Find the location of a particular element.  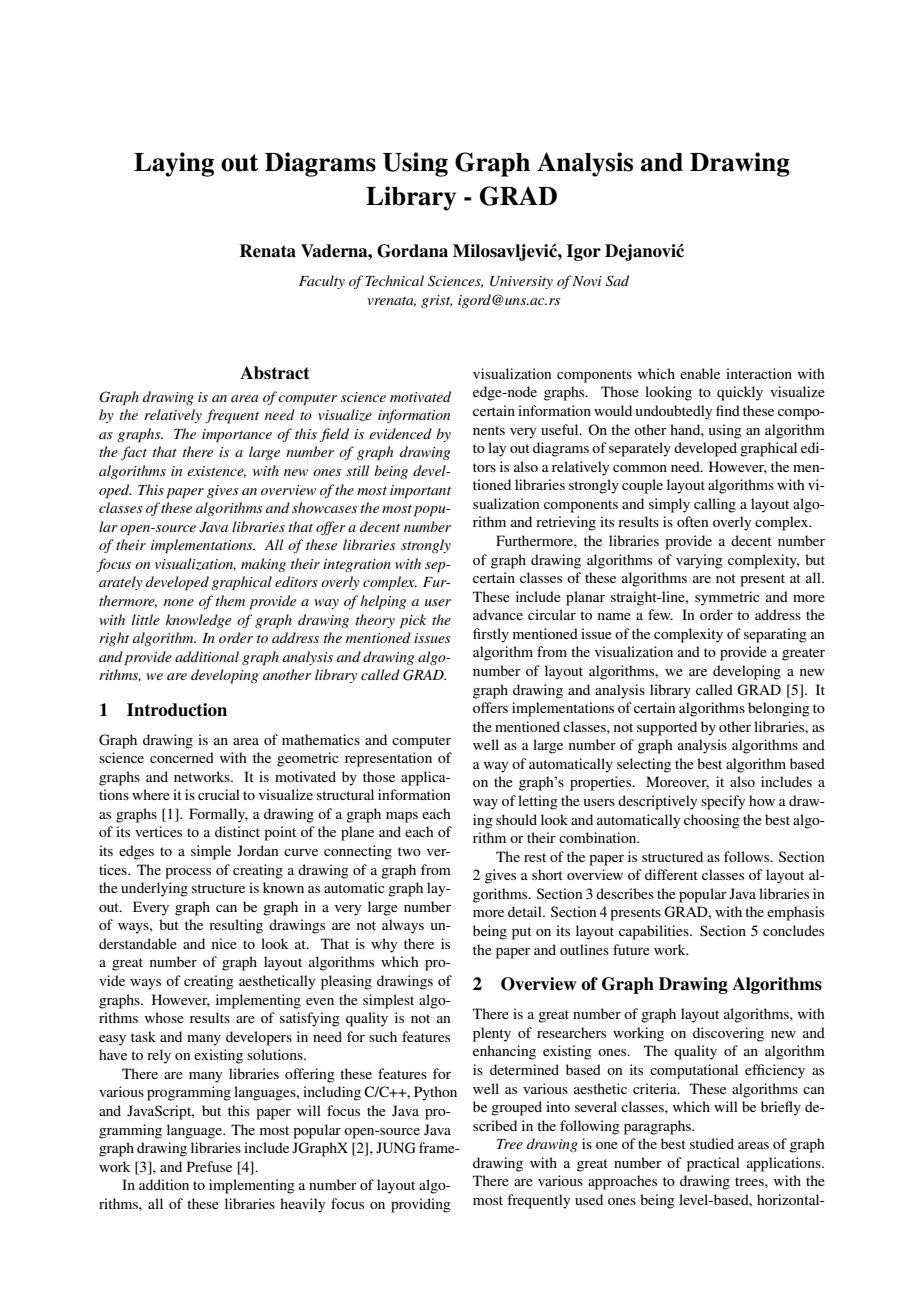

Laying is located at coordinates (174, 164).
